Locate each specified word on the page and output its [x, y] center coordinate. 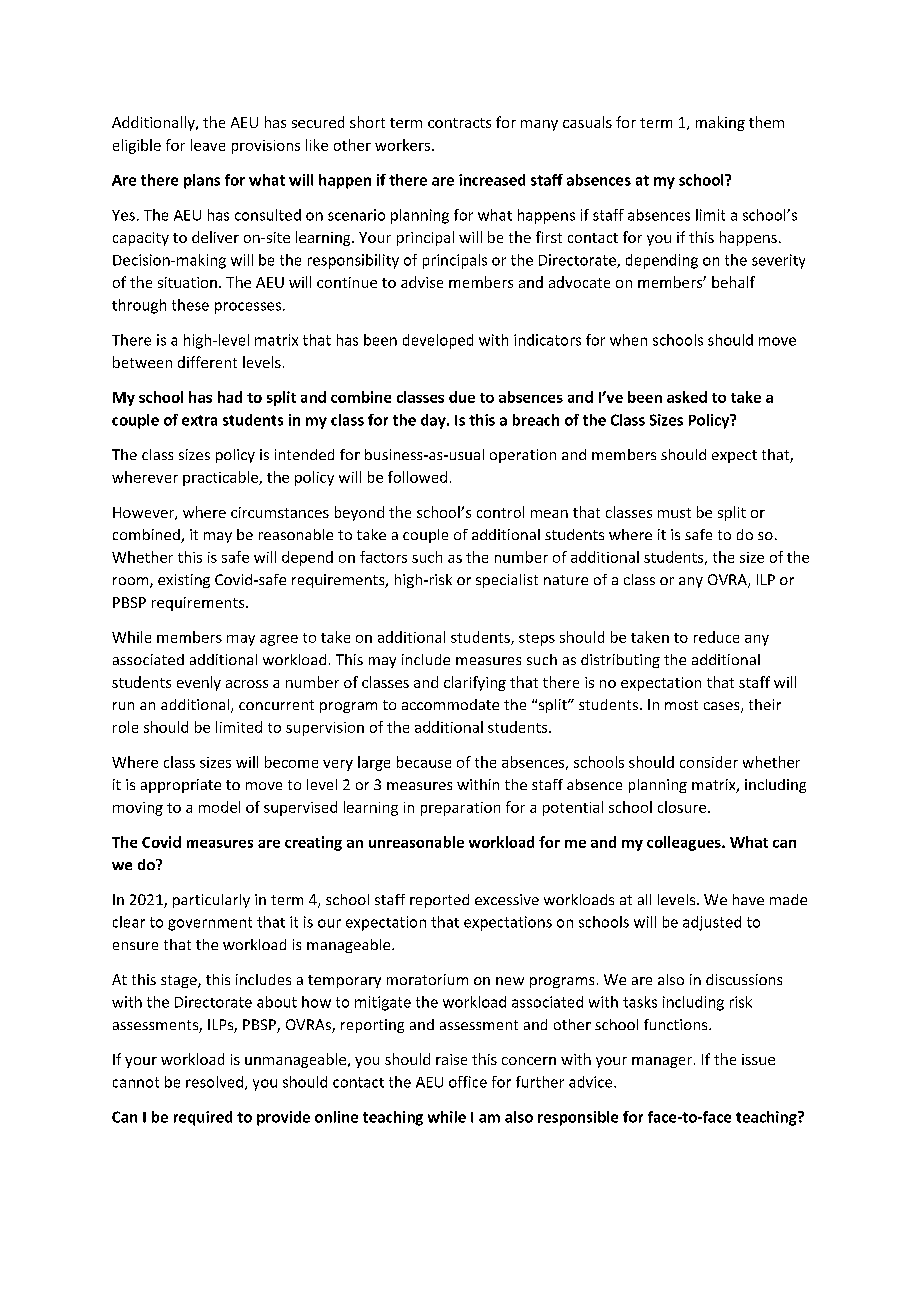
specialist [507, 581]
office [468, 1082]
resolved [216, 1083]
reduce [716, 637]
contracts [459, 123]
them [766, 122]
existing [184, 581]
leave [208, 145]
